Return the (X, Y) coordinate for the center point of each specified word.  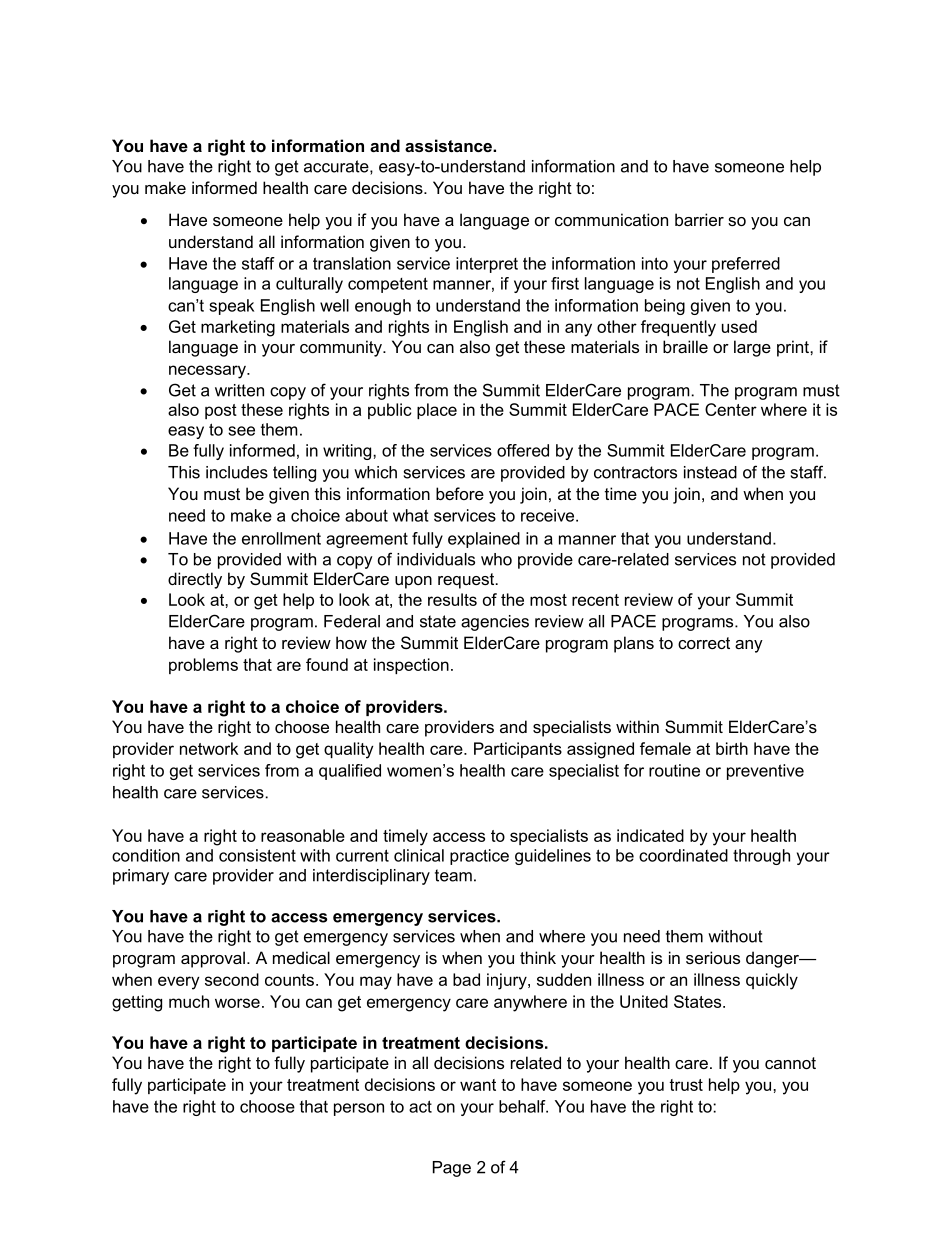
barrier (699, 219)
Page (452, 1169)
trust (686, 1085)
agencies (495, 623)
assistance (449, 145)
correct (704, 643)
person (359, 1109)
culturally (309, 285)
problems (203, 666)
